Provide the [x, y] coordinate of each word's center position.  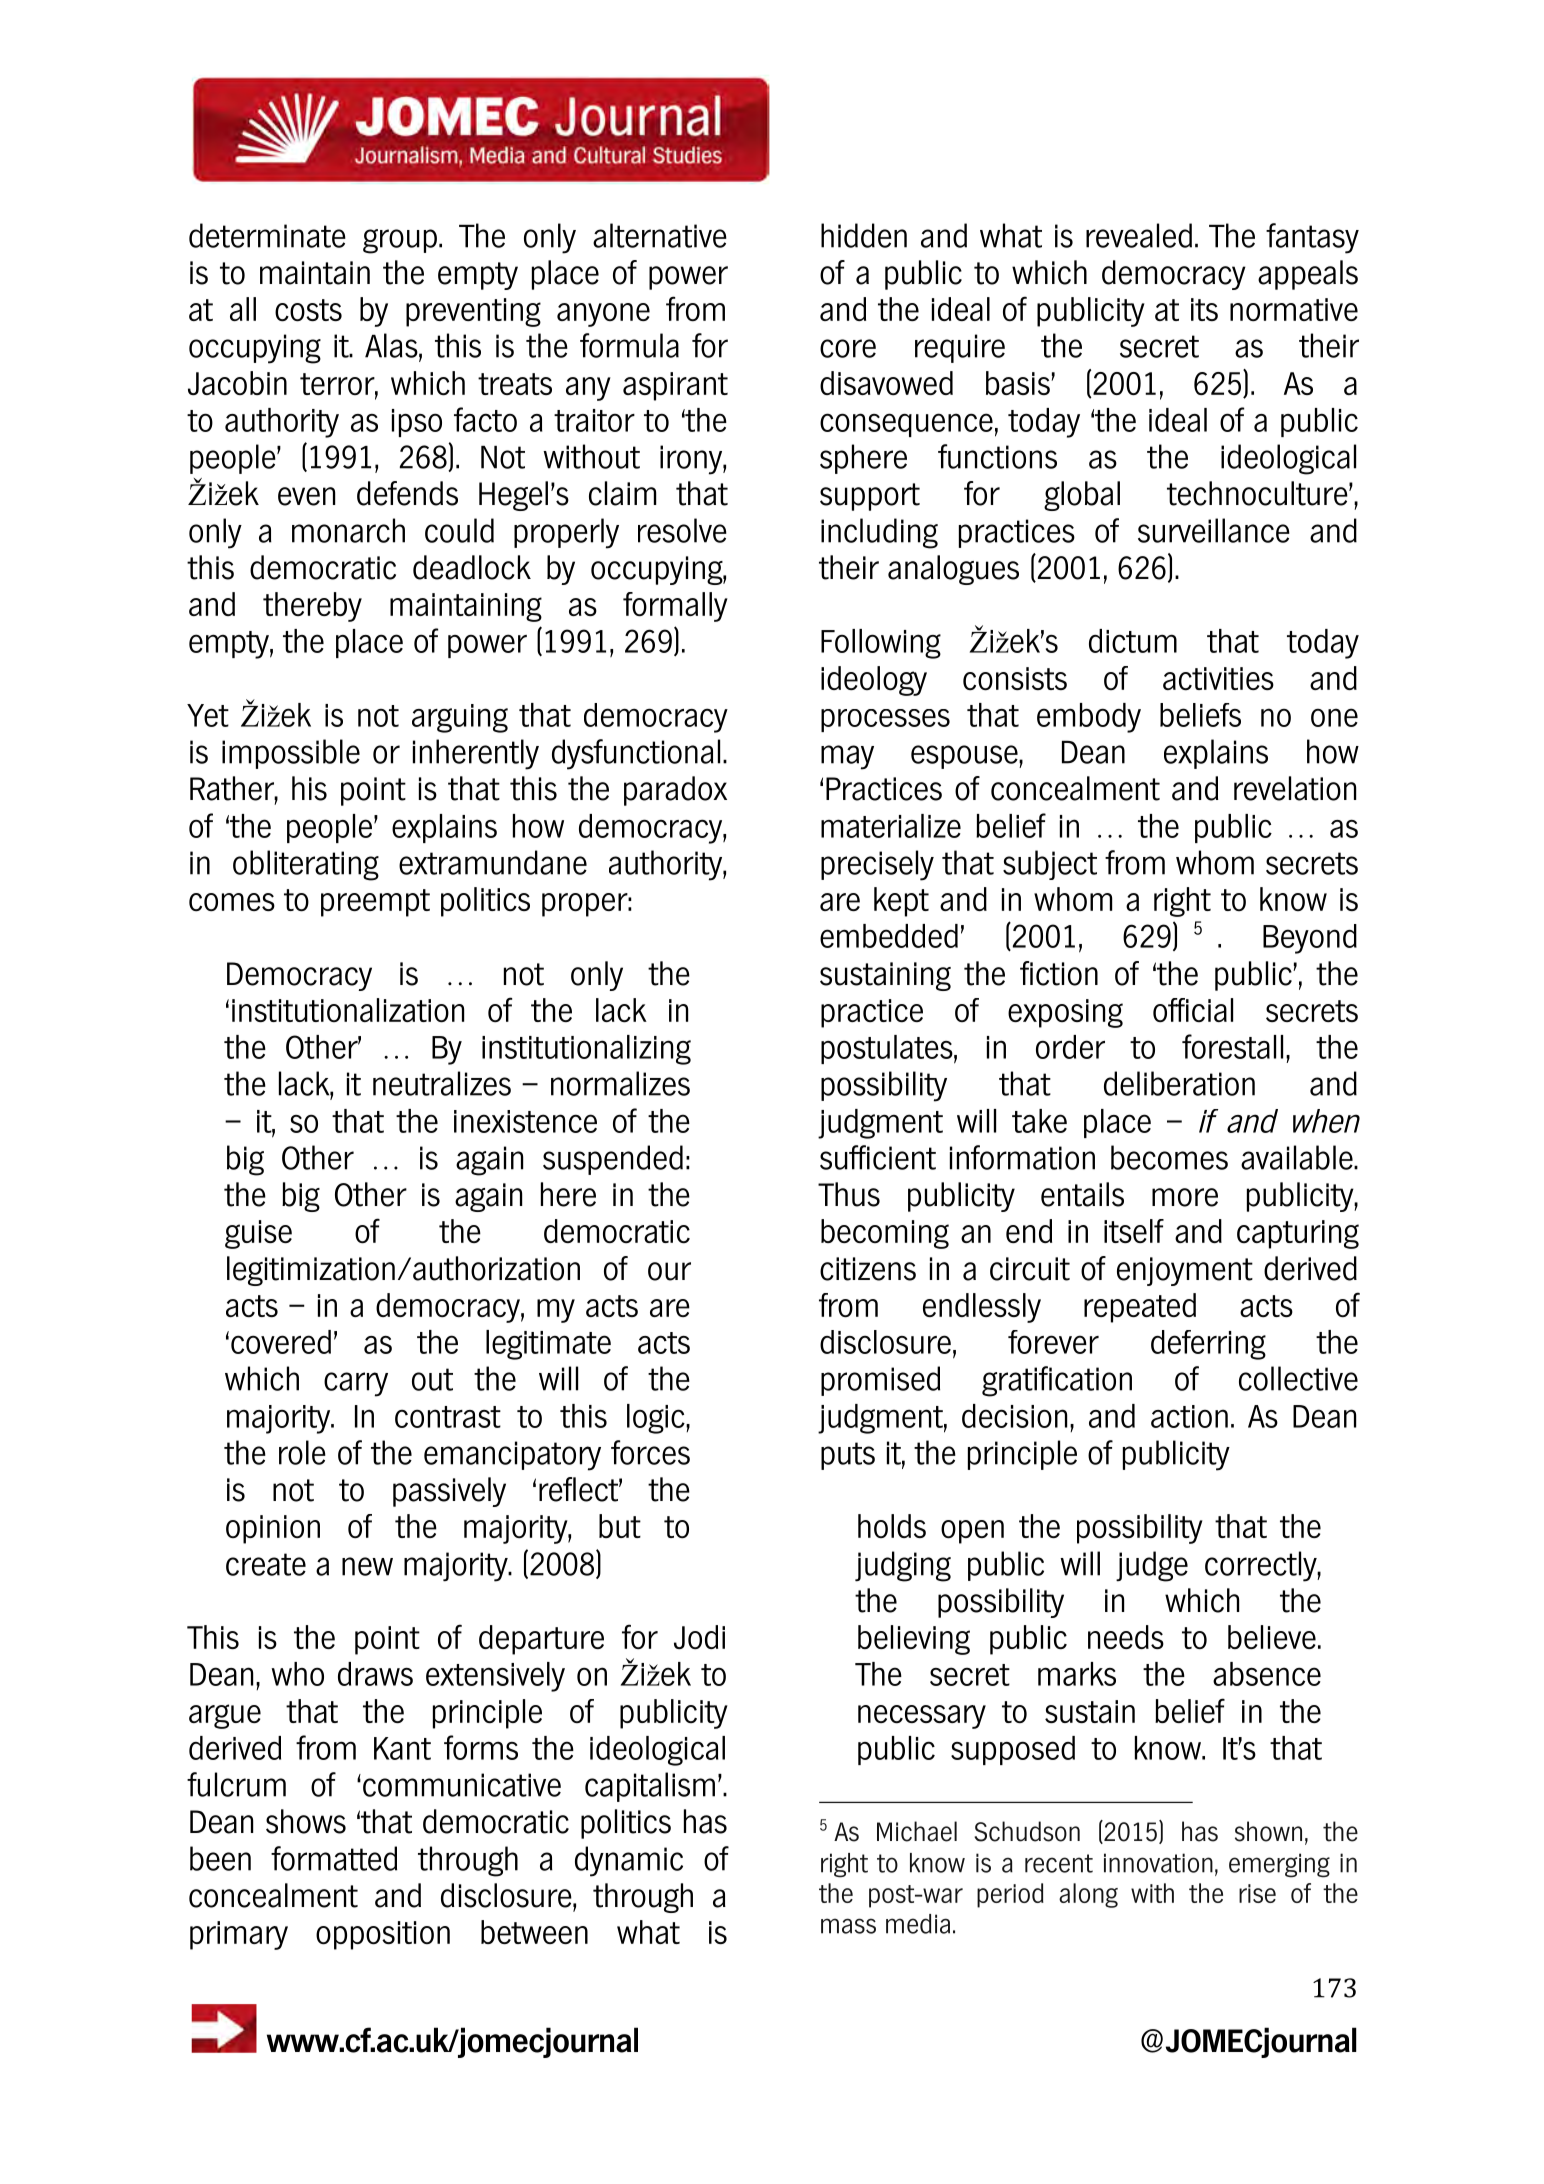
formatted [334, 1858]
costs [308, 310]
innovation [1158, 1863]
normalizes [620, 1083]
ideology [874, 681]
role [302, 1452]
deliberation [1179, 1083]
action [1189, 1416]
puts [848, 1456]
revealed [1139, 235]
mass [848, 1926]
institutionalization [348, 1010]
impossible [291, 754]
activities [1218, 679]
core [848, 348]
